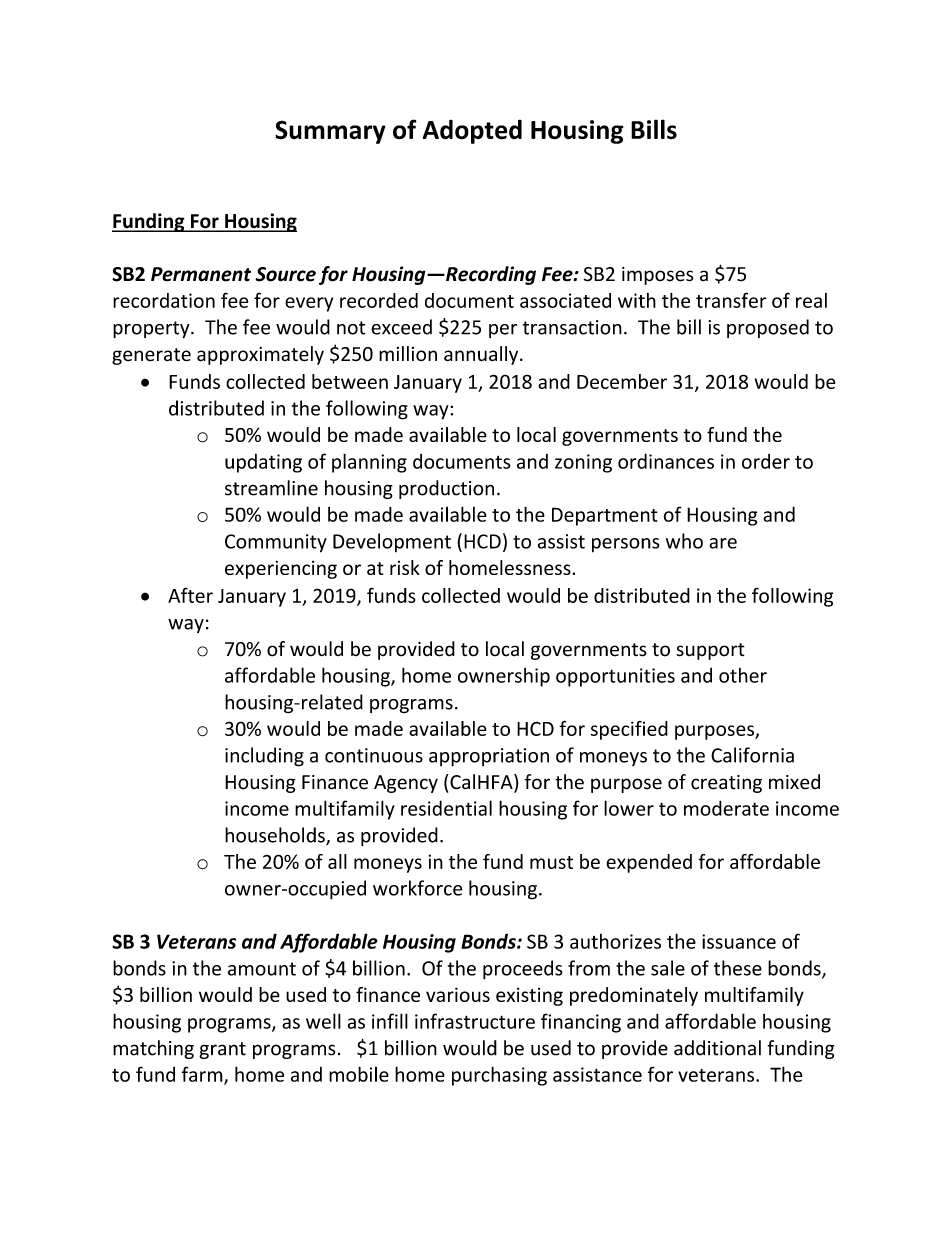 This screenshot has width=952, height=1233. What do you see at coordinates (222, 1050) in the screenshot?
I see `grant` at bounding box center [222, 1050].
